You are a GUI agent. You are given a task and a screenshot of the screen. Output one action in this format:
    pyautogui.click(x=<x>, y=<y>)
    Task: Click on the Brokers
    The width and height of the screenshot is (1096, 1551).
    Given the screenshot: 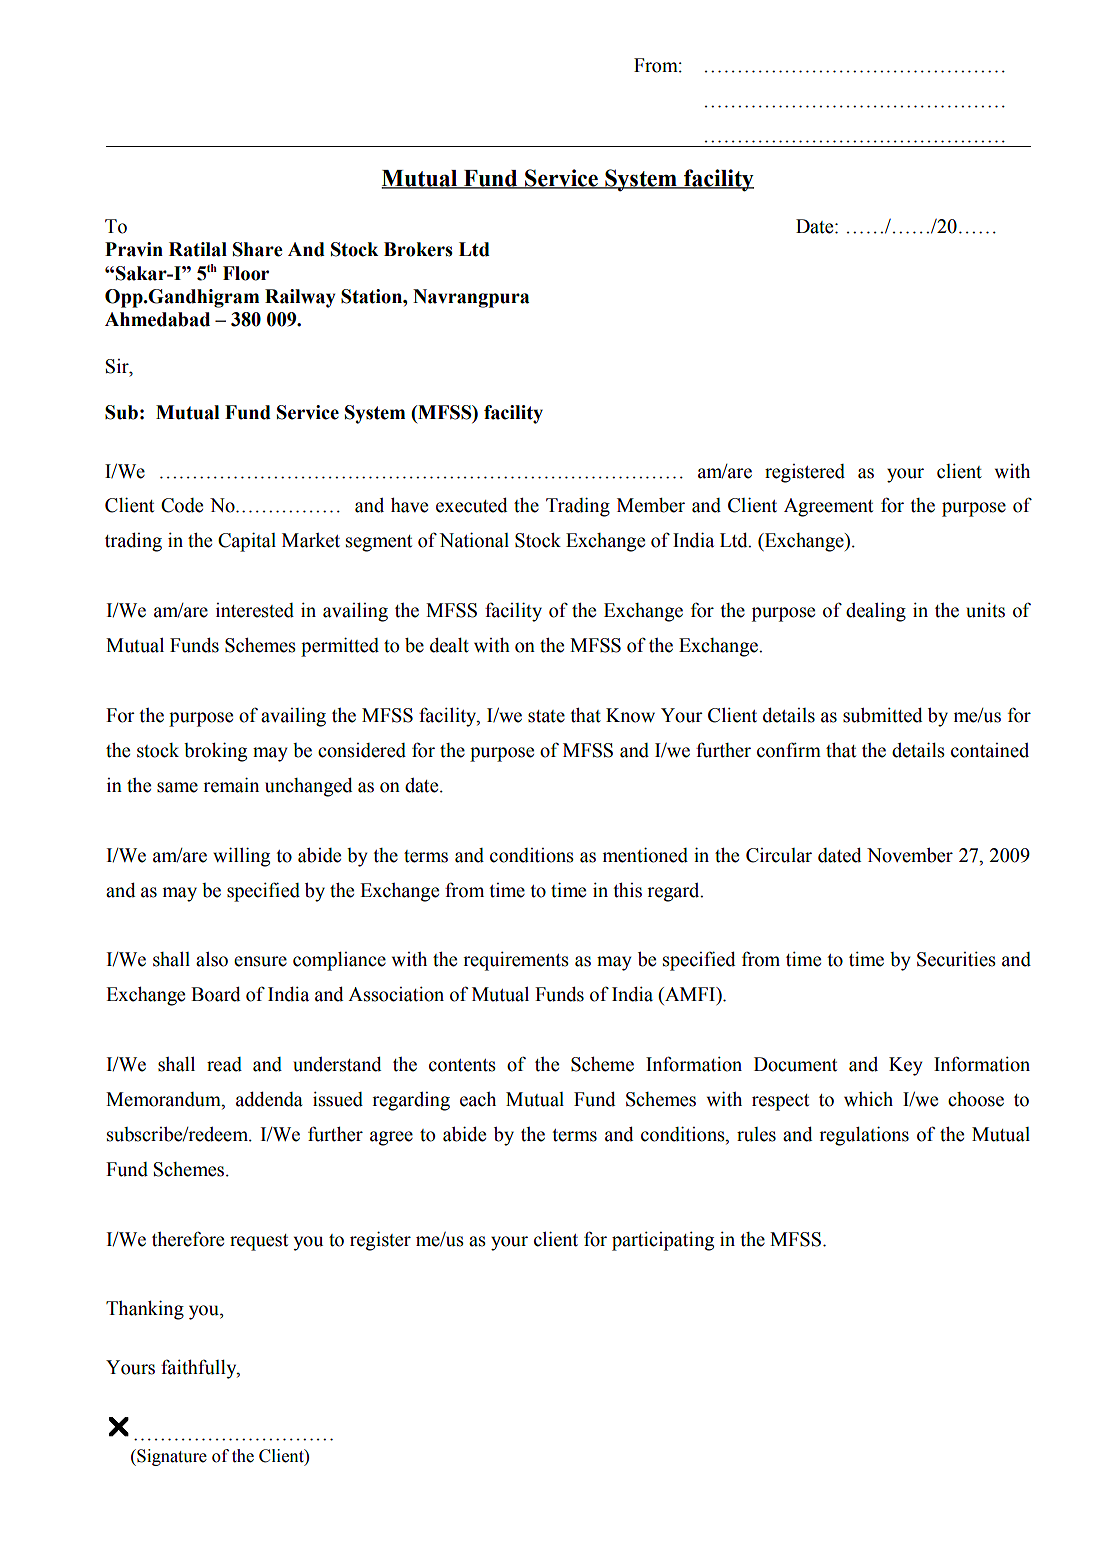 What is the action you would take?
    pyautogui.click(x=418, y=249)
